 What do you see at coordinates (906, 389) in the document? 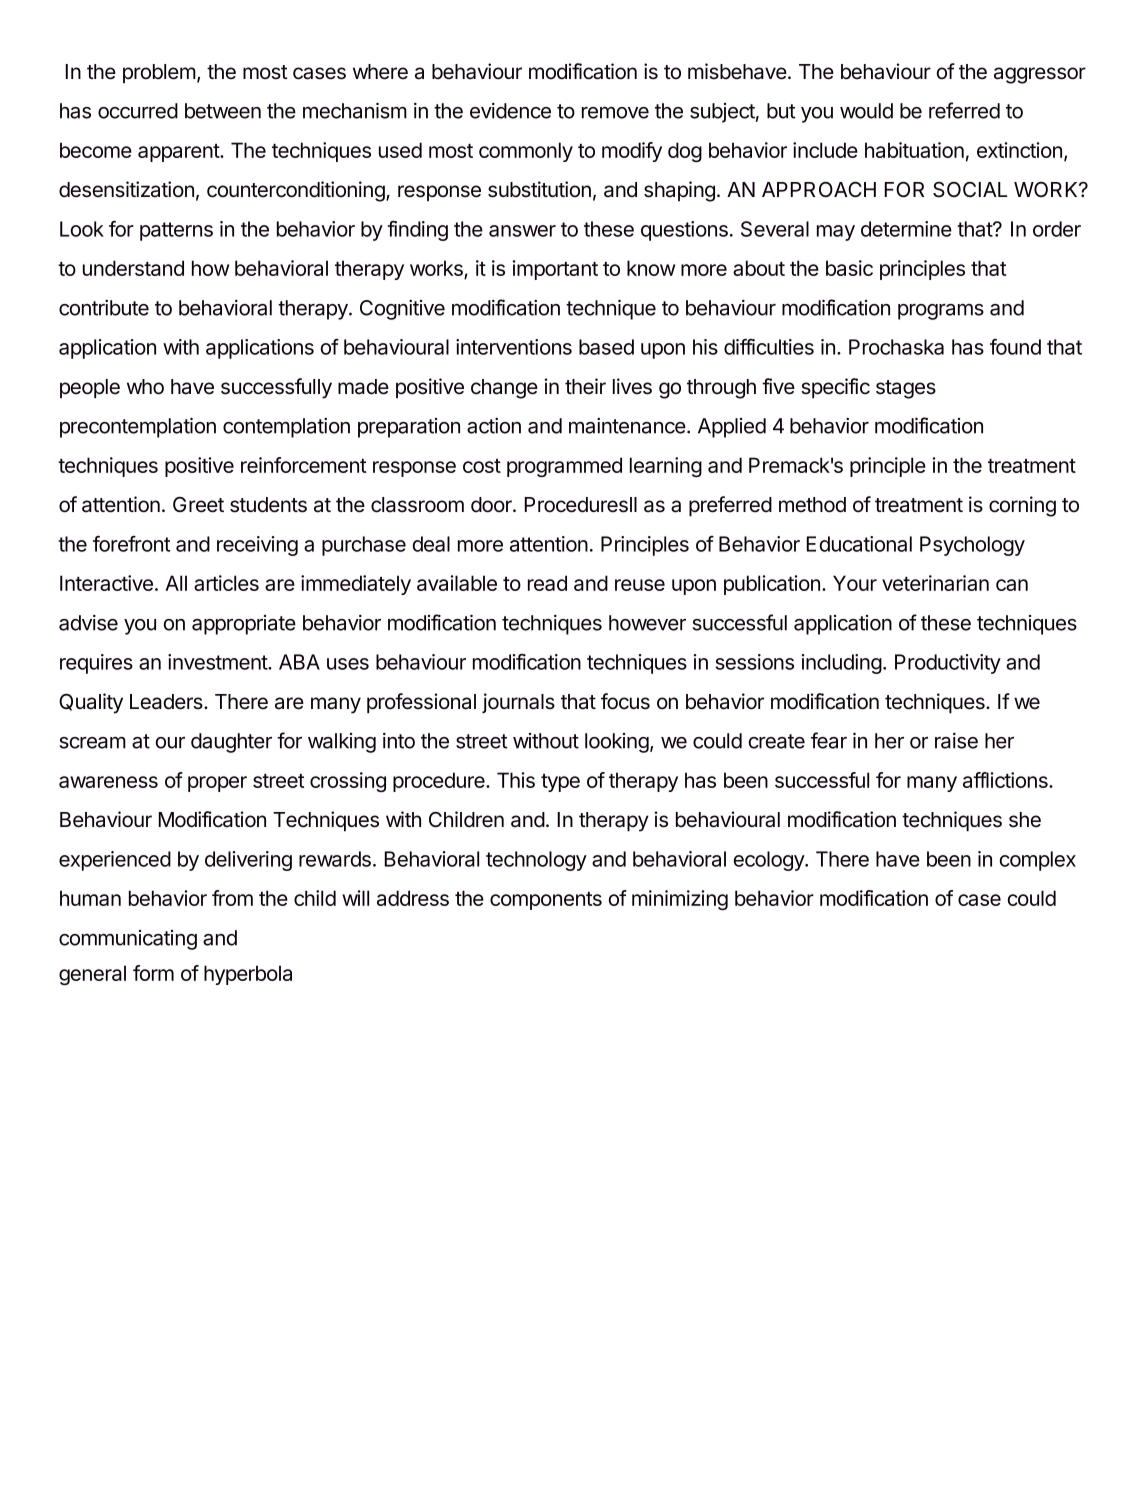
I see `stages` at bounding box center [906, 389].
